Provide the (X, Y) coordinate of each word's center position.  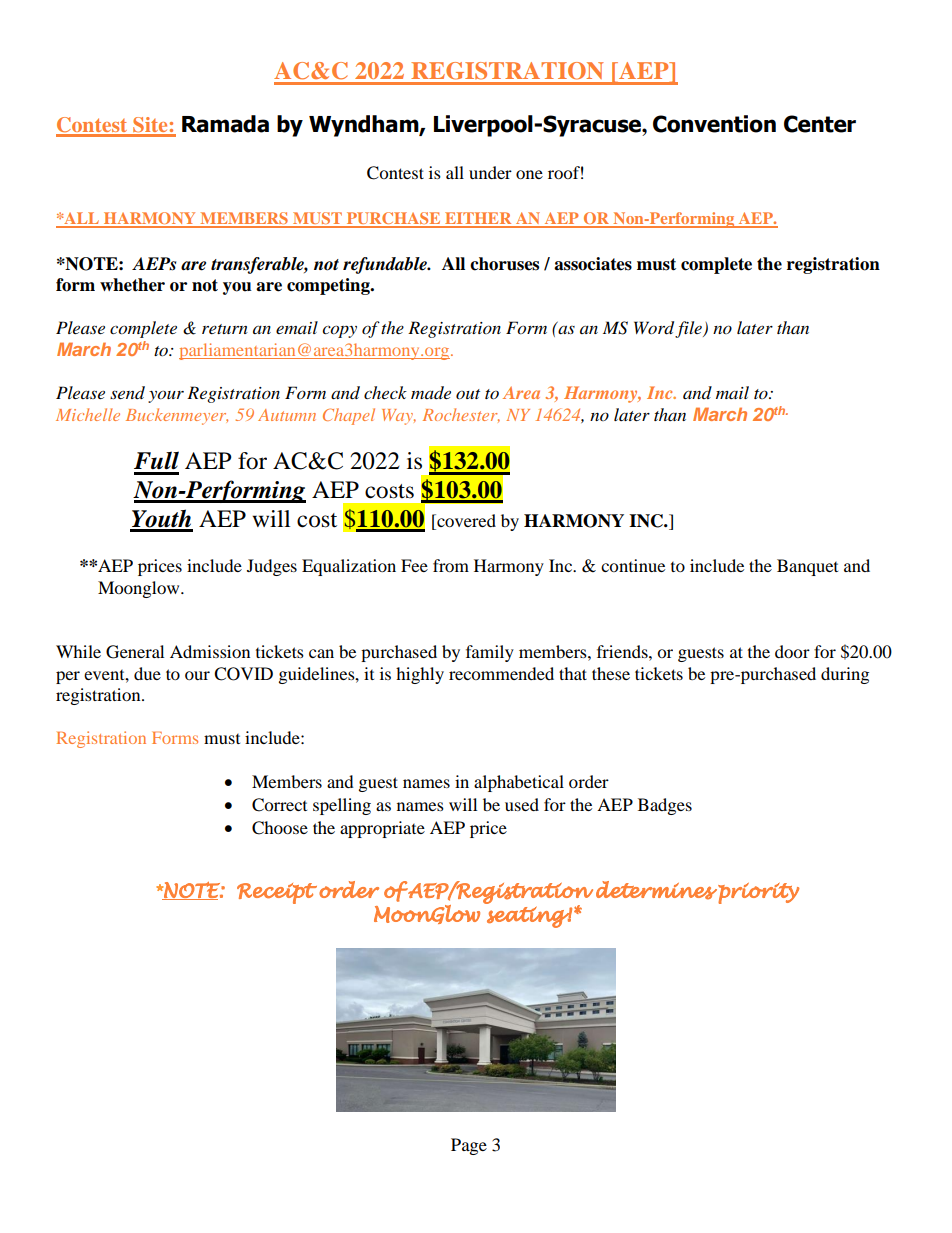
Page (469, 1146)
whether (132, 285)
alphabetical (519, 783)
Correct (279, 805)
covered (465, 520)
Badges (665, 806)
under (490, 172)
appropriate (382, 829)
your (166, 396)
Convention (714, 124)
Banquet (807, 567)
